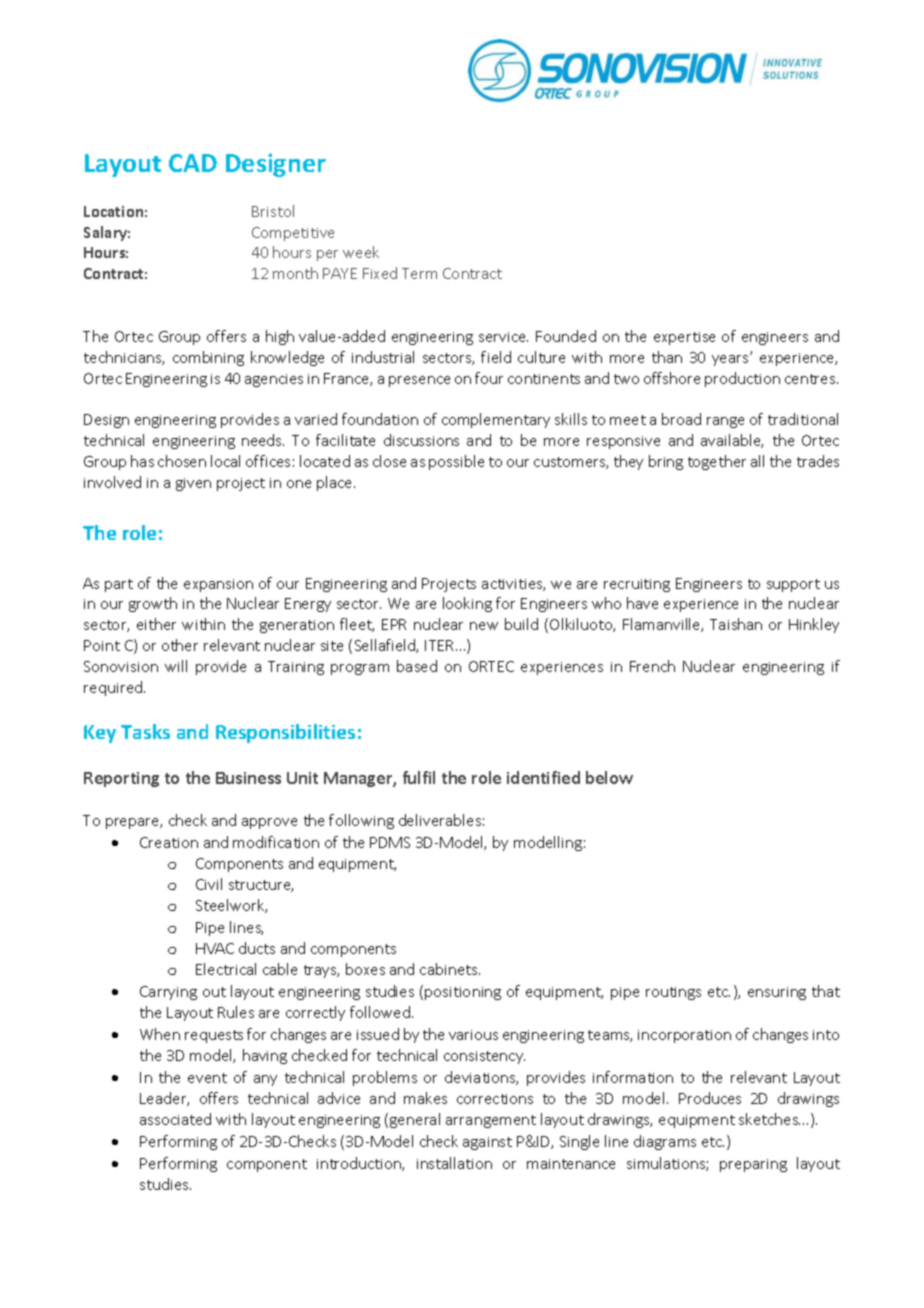 This screenshot has height=1308, width=924. What do you see at coordinates (193, 163) in the screenshot?
I see `CAD` at bounding box center [193, 163].
